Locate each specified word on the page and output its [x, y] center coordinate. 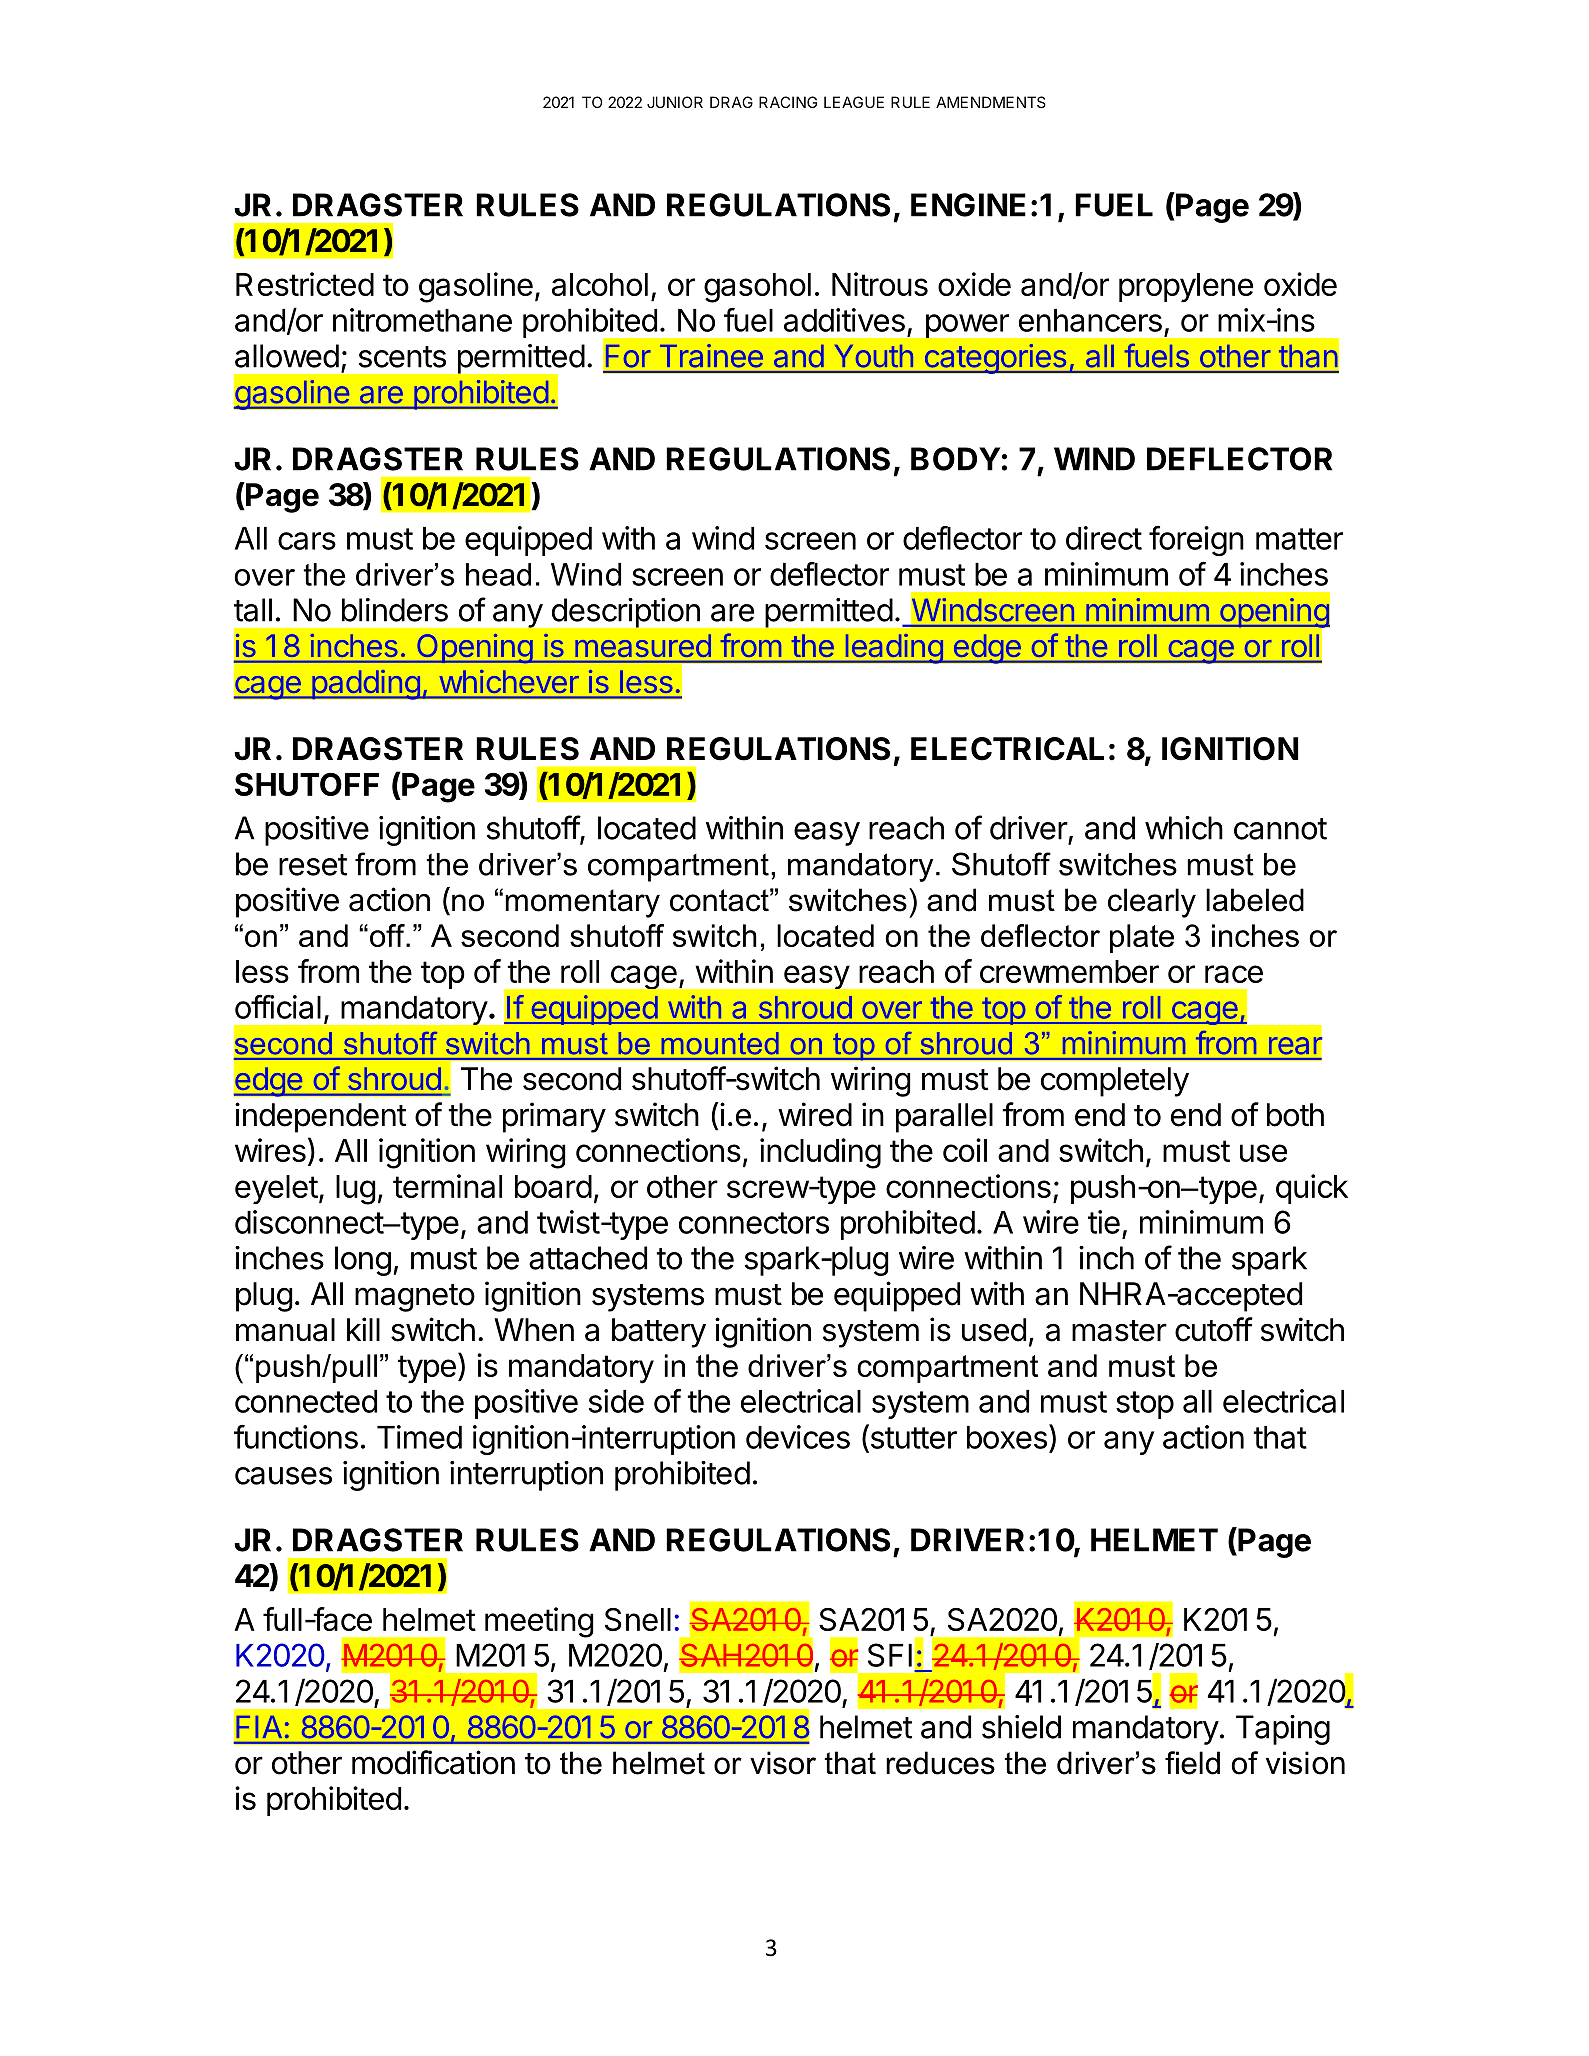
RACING [788, 102]
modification [433, 1762]
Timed [419, 1437]
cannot [1280, 829]
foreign [1196, 541]
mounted [720, 1043]
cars [307, 541]
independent [320, 1117]
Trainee [711, 355]
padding [365, 684]
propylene [1186, 288]
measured [643, 646]
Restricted [305, 284]
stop [1145, 1405]
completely [1115, 1082]
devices [798, 1437]
